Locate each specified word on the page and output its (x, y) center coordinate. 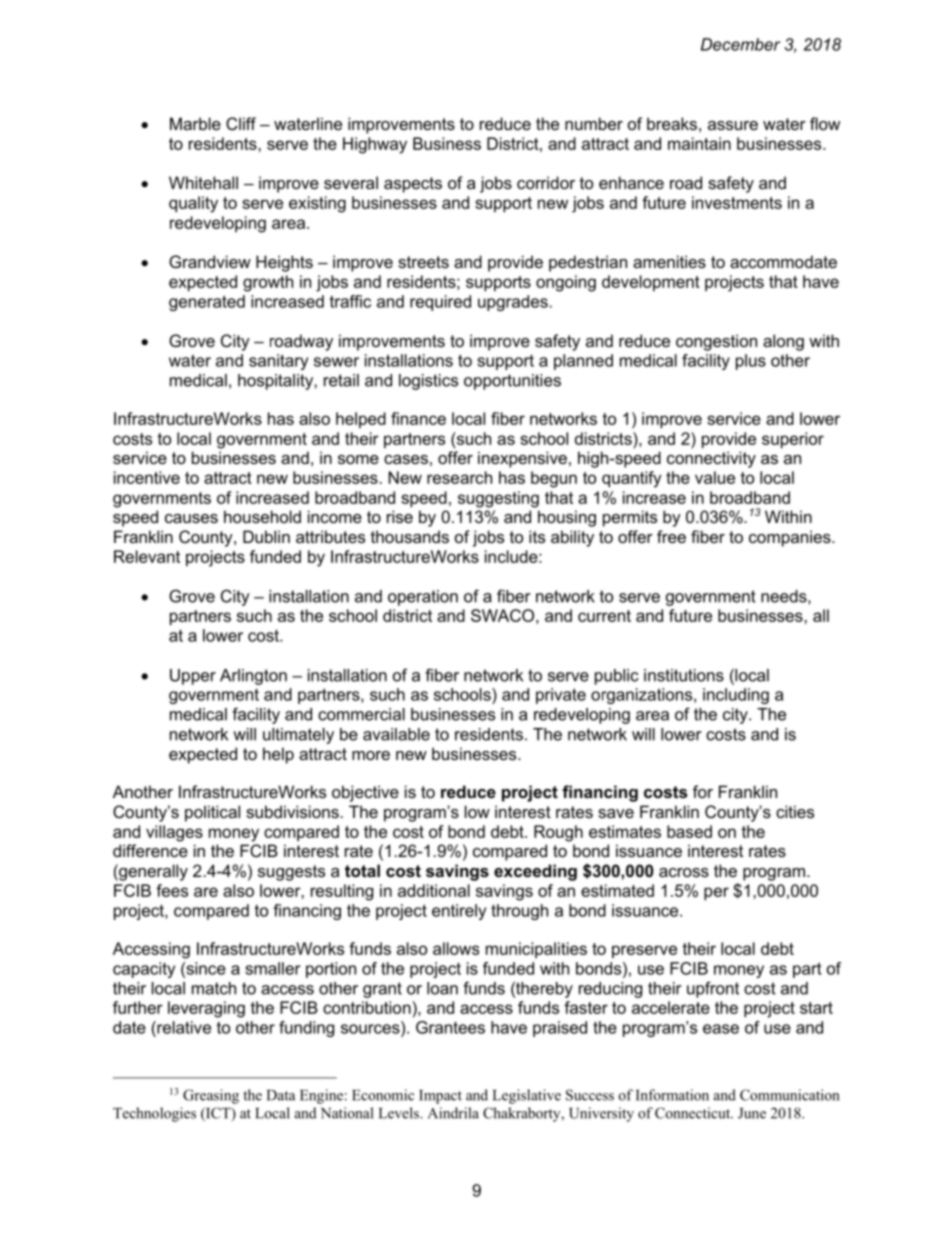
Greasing (211, 1096)
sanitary (278, 362)
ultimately (298, 736)
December (740, 44)
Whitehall (203, 182)
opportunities (512, 382)
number (594, 123)
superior (793, 440)
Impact (440, 1097)
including (736, 696)
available (396, 734)
